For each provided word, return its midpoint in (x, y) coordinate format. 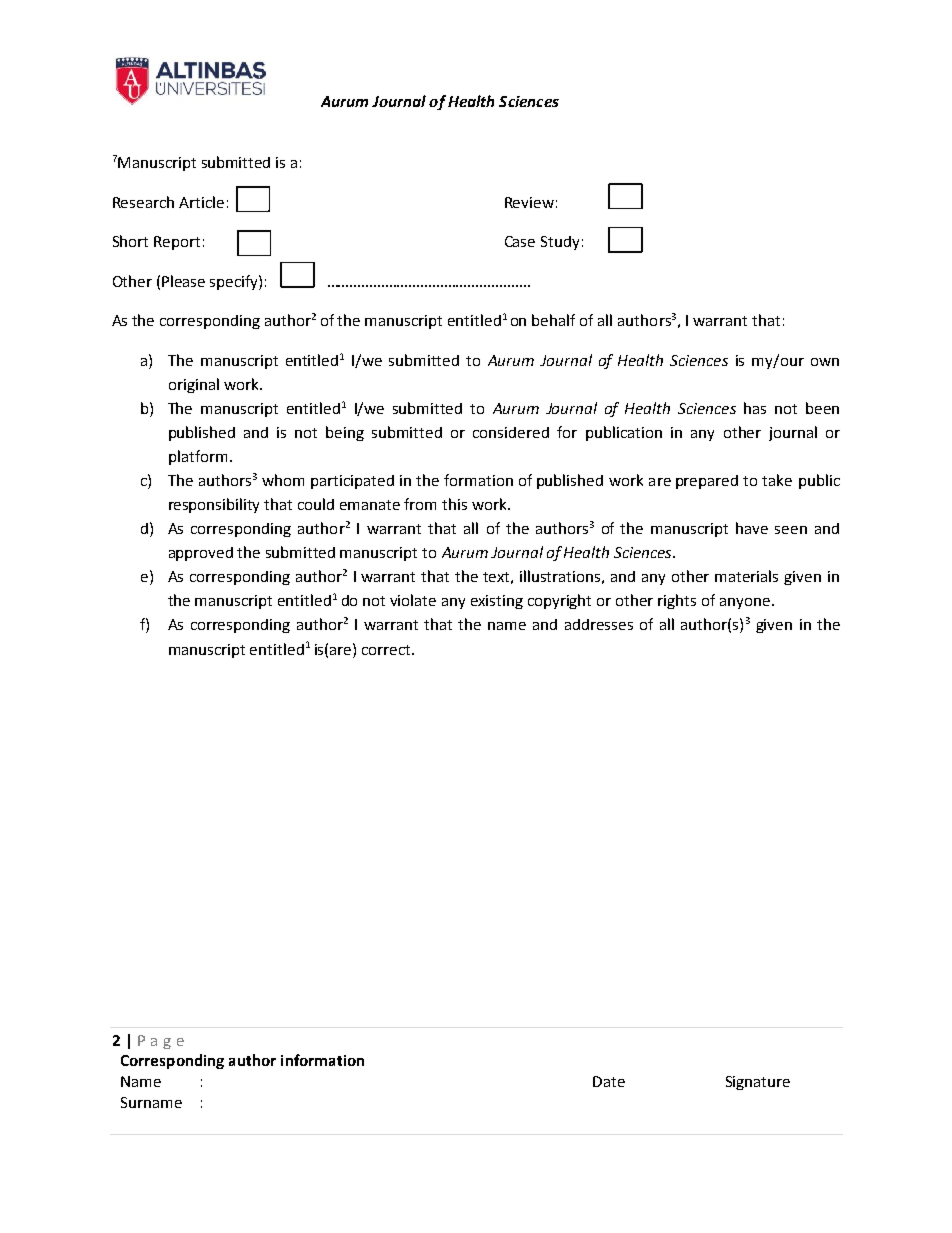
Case (520, 241)
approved (201, 554)
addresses (599, 624)
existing (497, 602)
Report (177, 243)
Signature (758, 1083)
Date (609, 1081)
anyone (746, 603)
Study (560, 243)
